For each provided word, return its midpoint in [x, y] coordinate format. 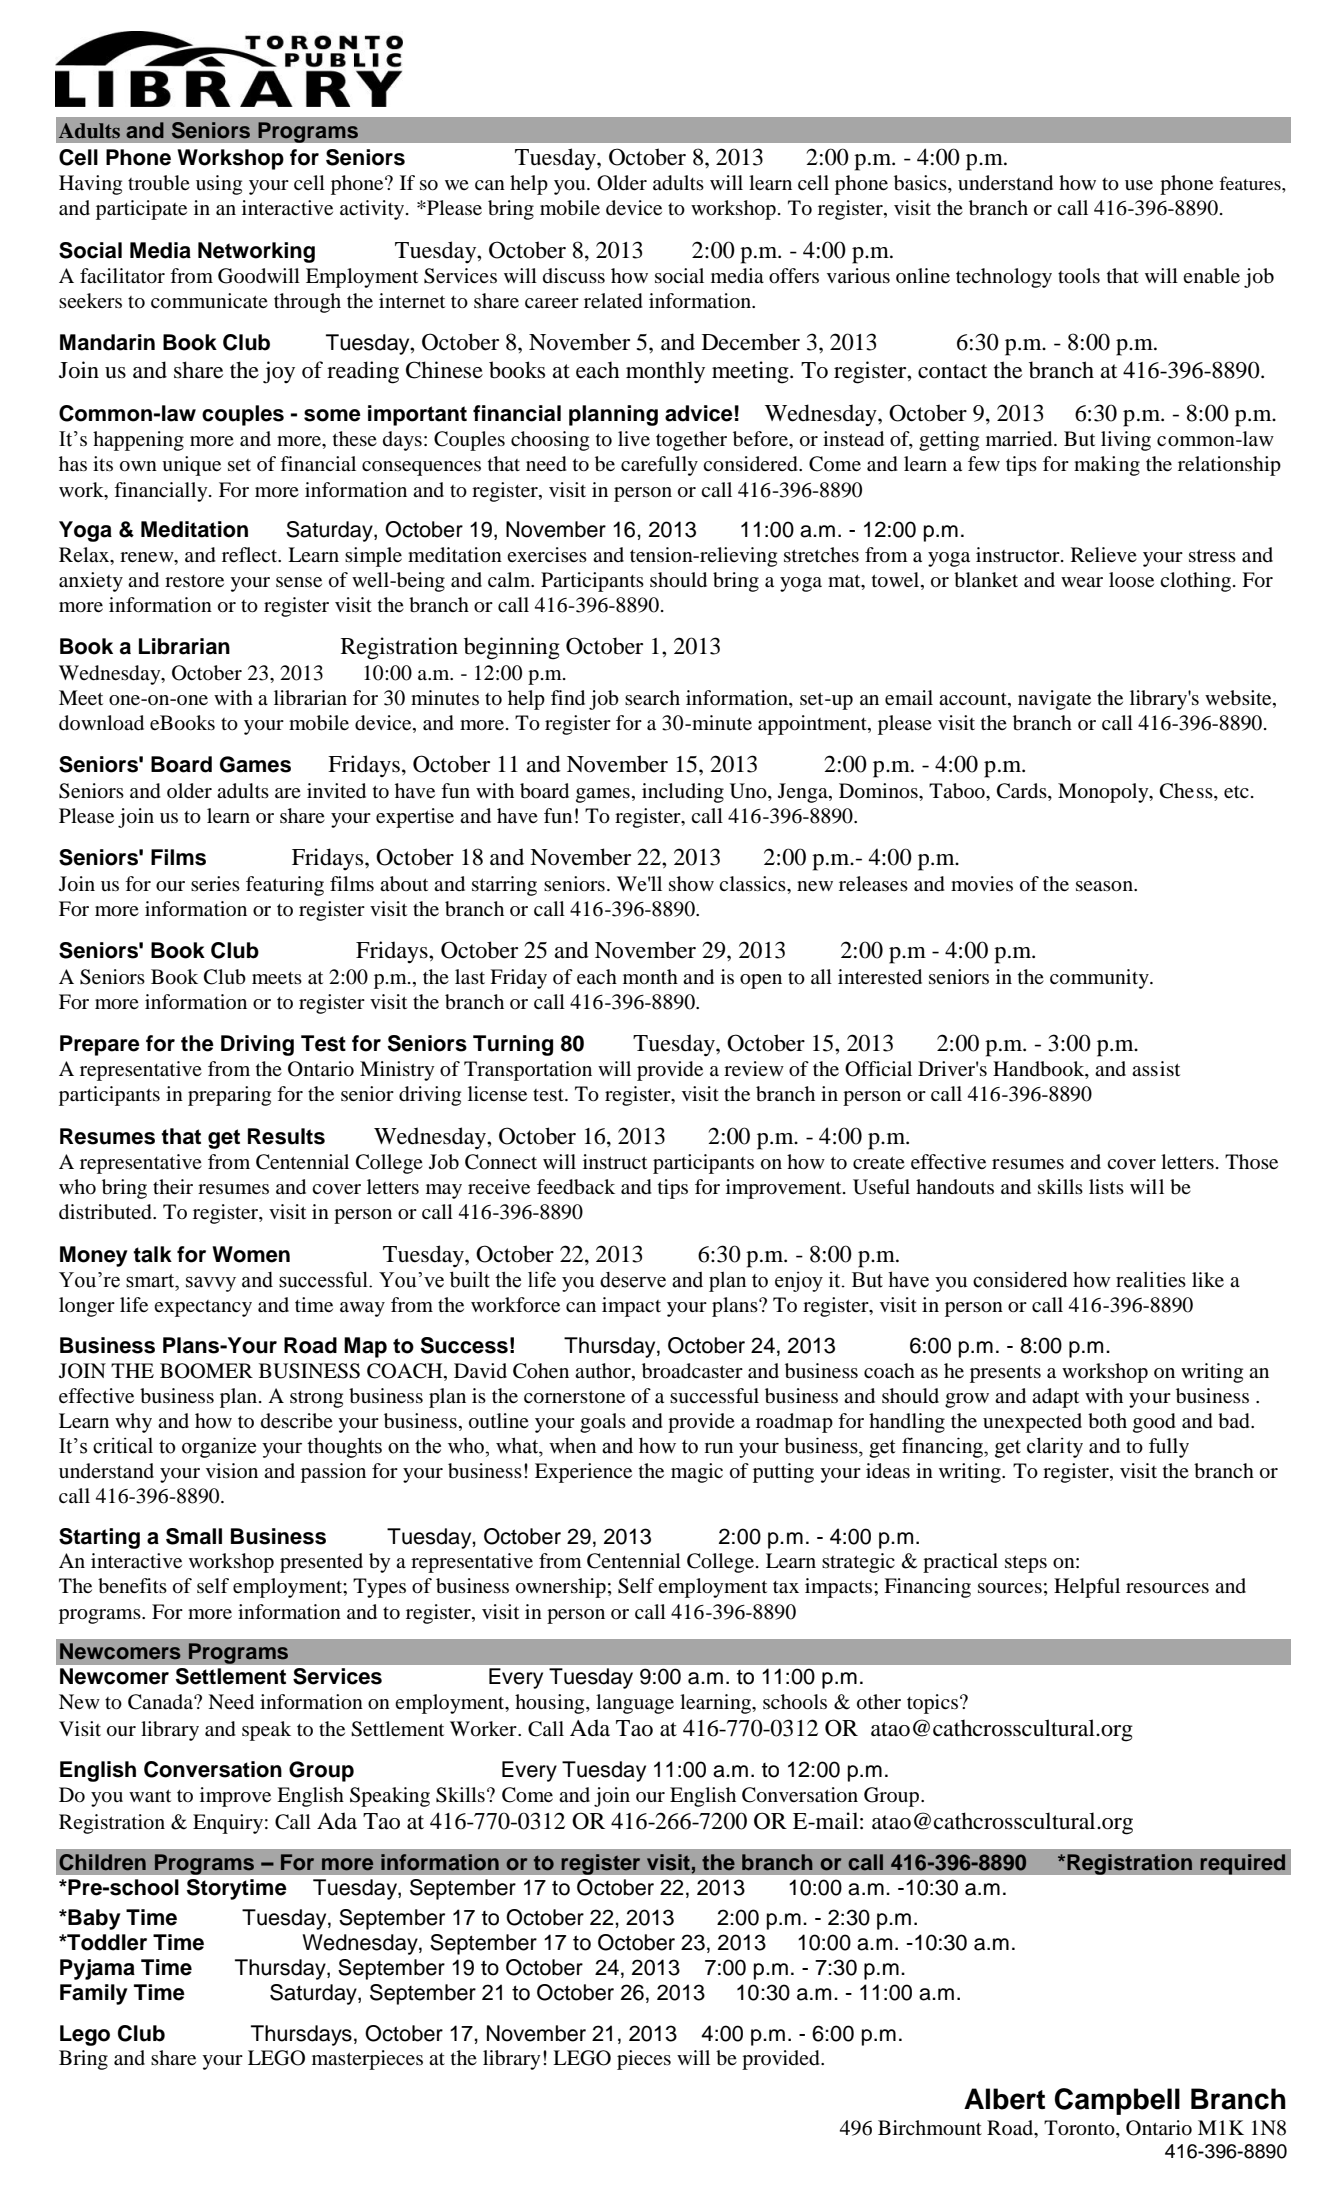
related [613, 301]
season [1106, 886]
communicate [209, 301]
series [215, 883]
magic [697, 1473]
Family [94, 1994]
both [1107, 1421]
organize [219, 1447]
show [691, 884]
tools [1079, 276]
